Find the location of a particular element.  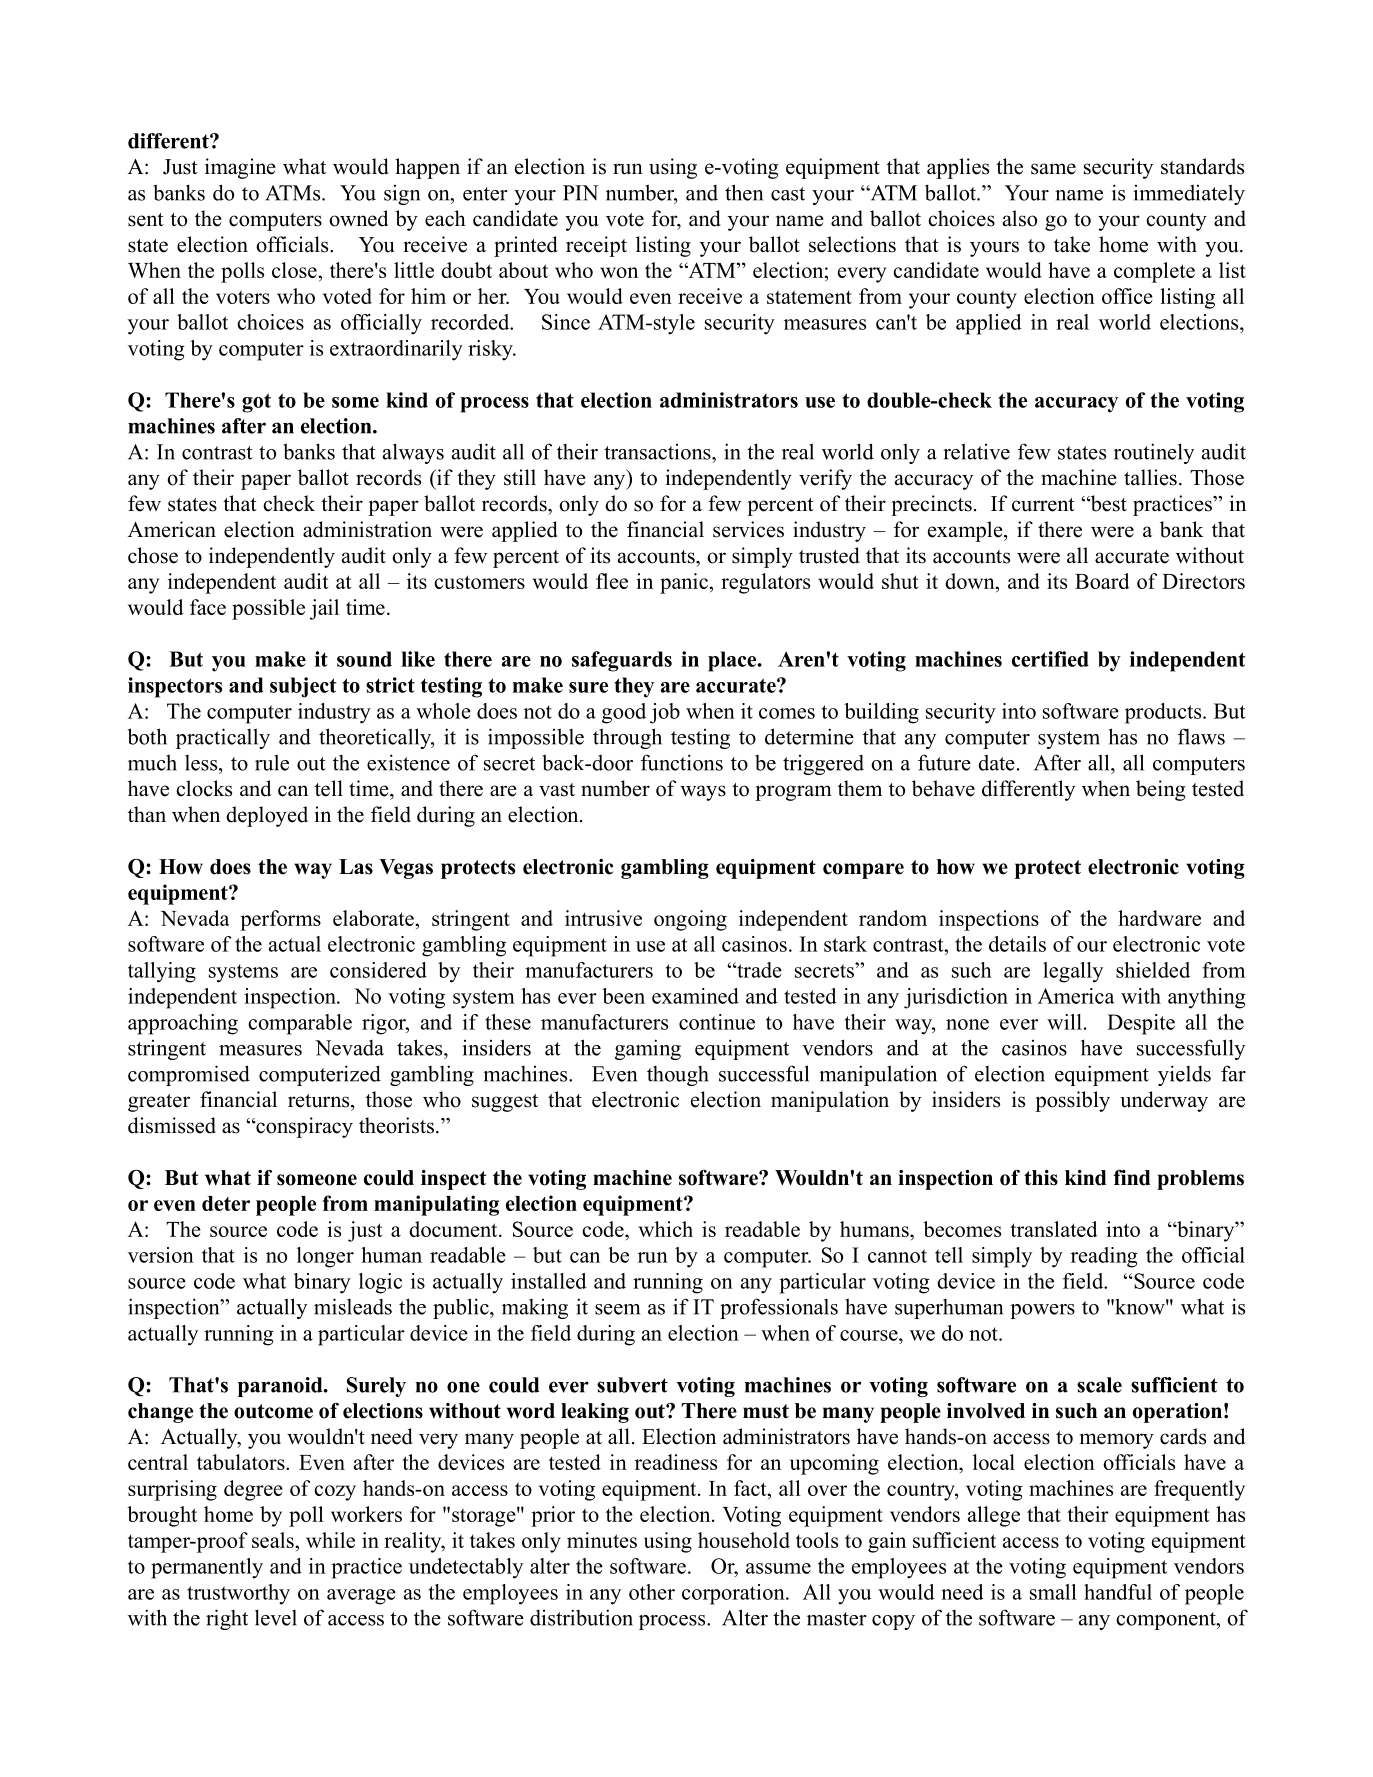

other is located at coordinates (652, 1592).
